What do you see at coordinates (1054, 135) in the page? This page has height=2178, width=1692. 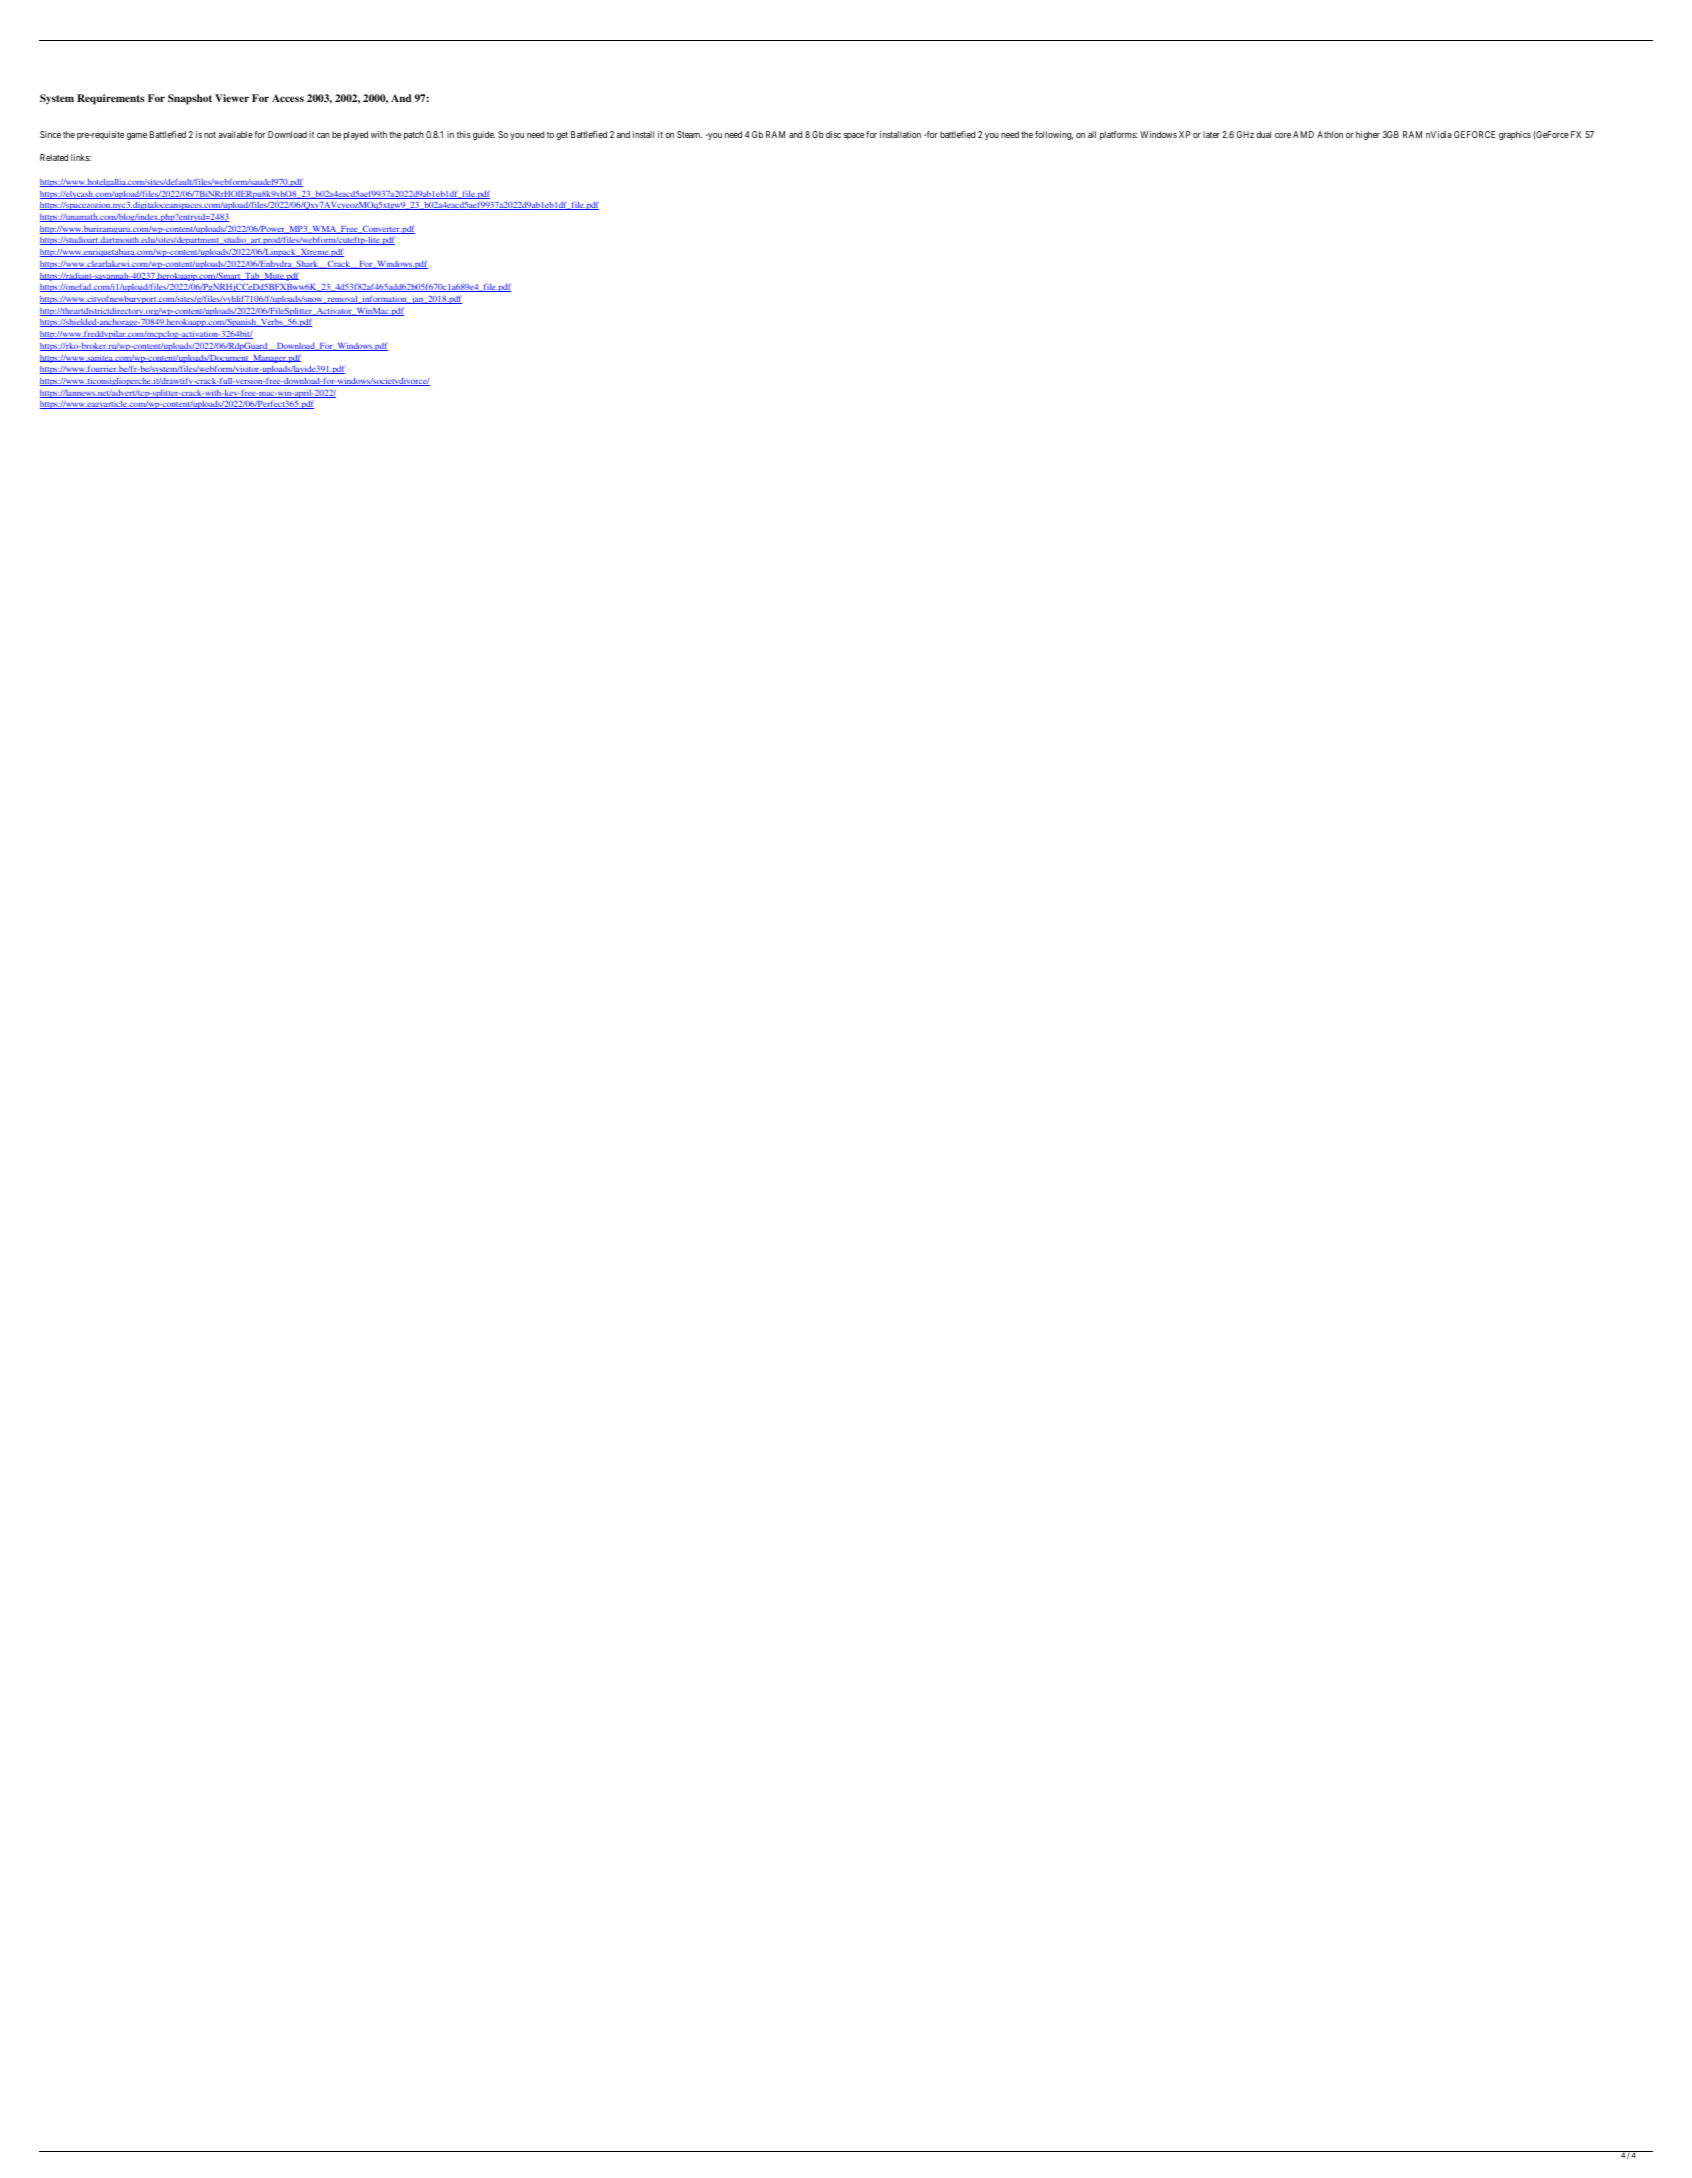 I see `following` at bounding box center [1054, 135].
